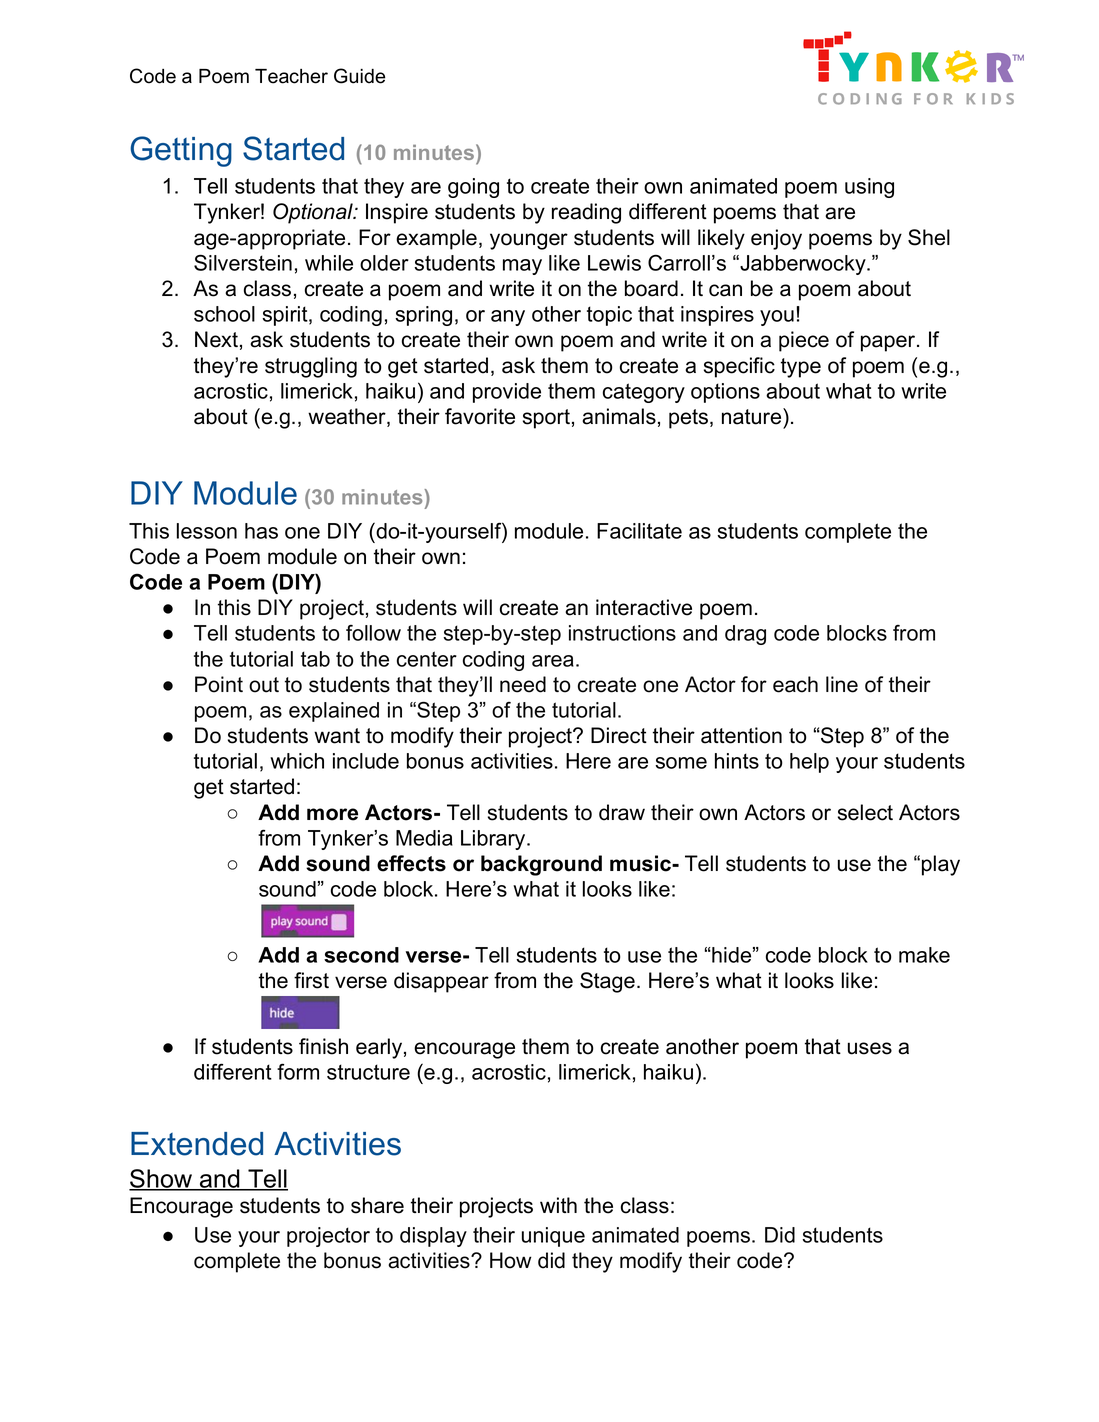 The width and height of the image is (1099, 1422). I want to click on Getting, so click(181, 151).
